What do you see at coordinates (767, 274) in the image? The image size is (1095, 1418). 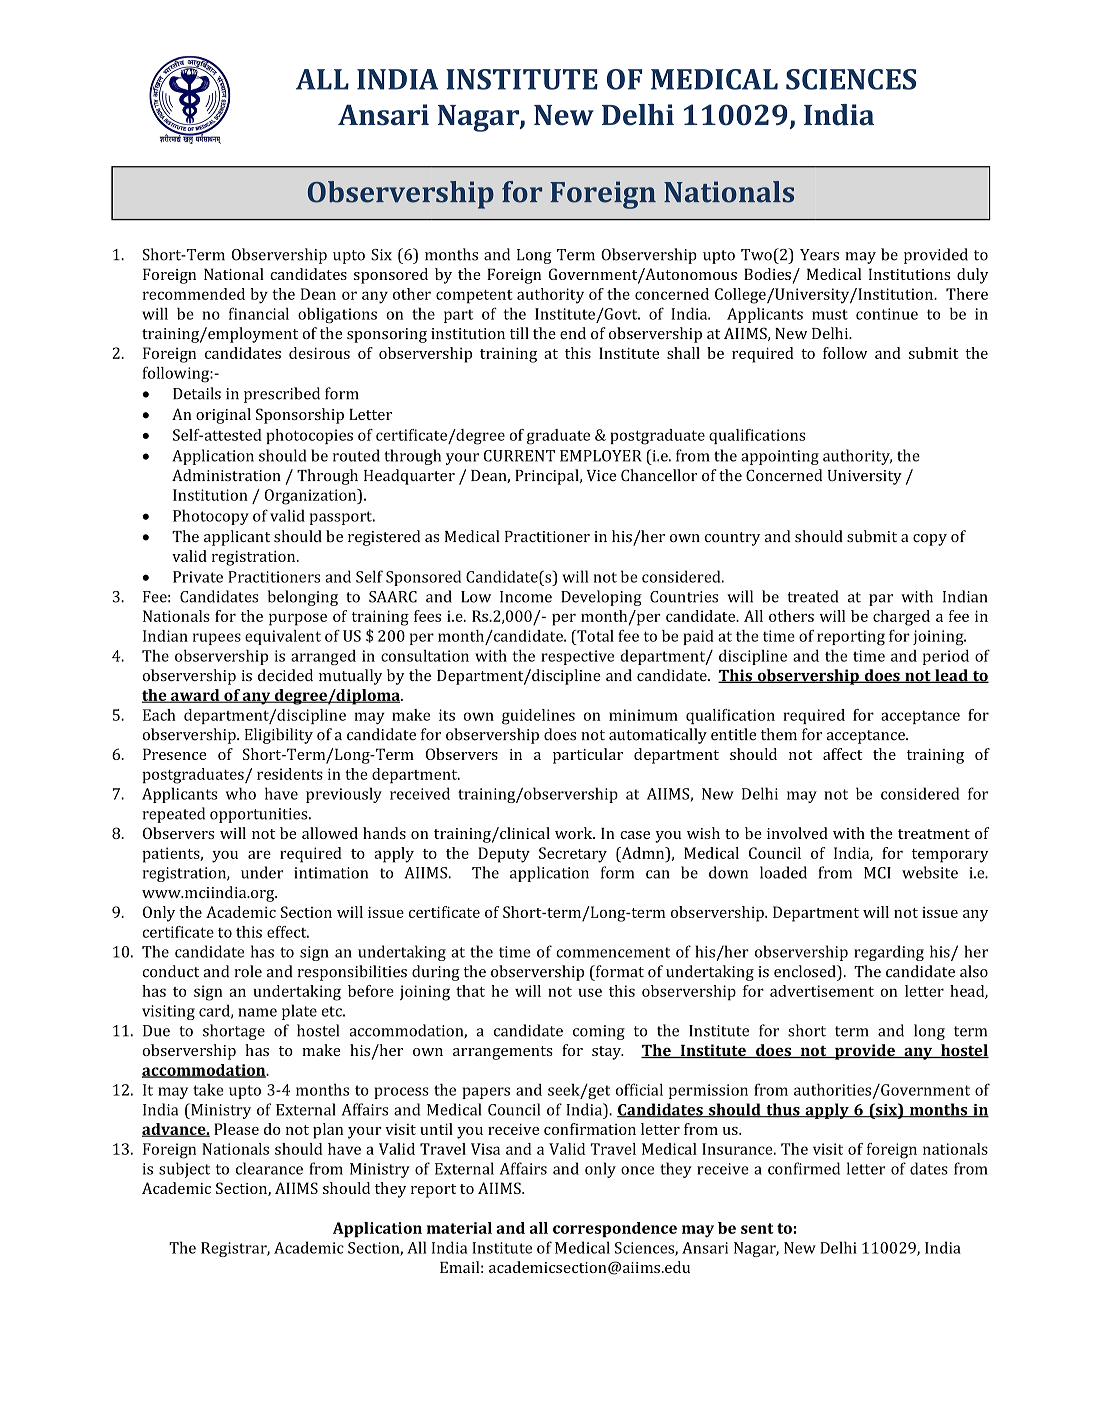 I see `Bodies` at bounding box center [767, 274].
